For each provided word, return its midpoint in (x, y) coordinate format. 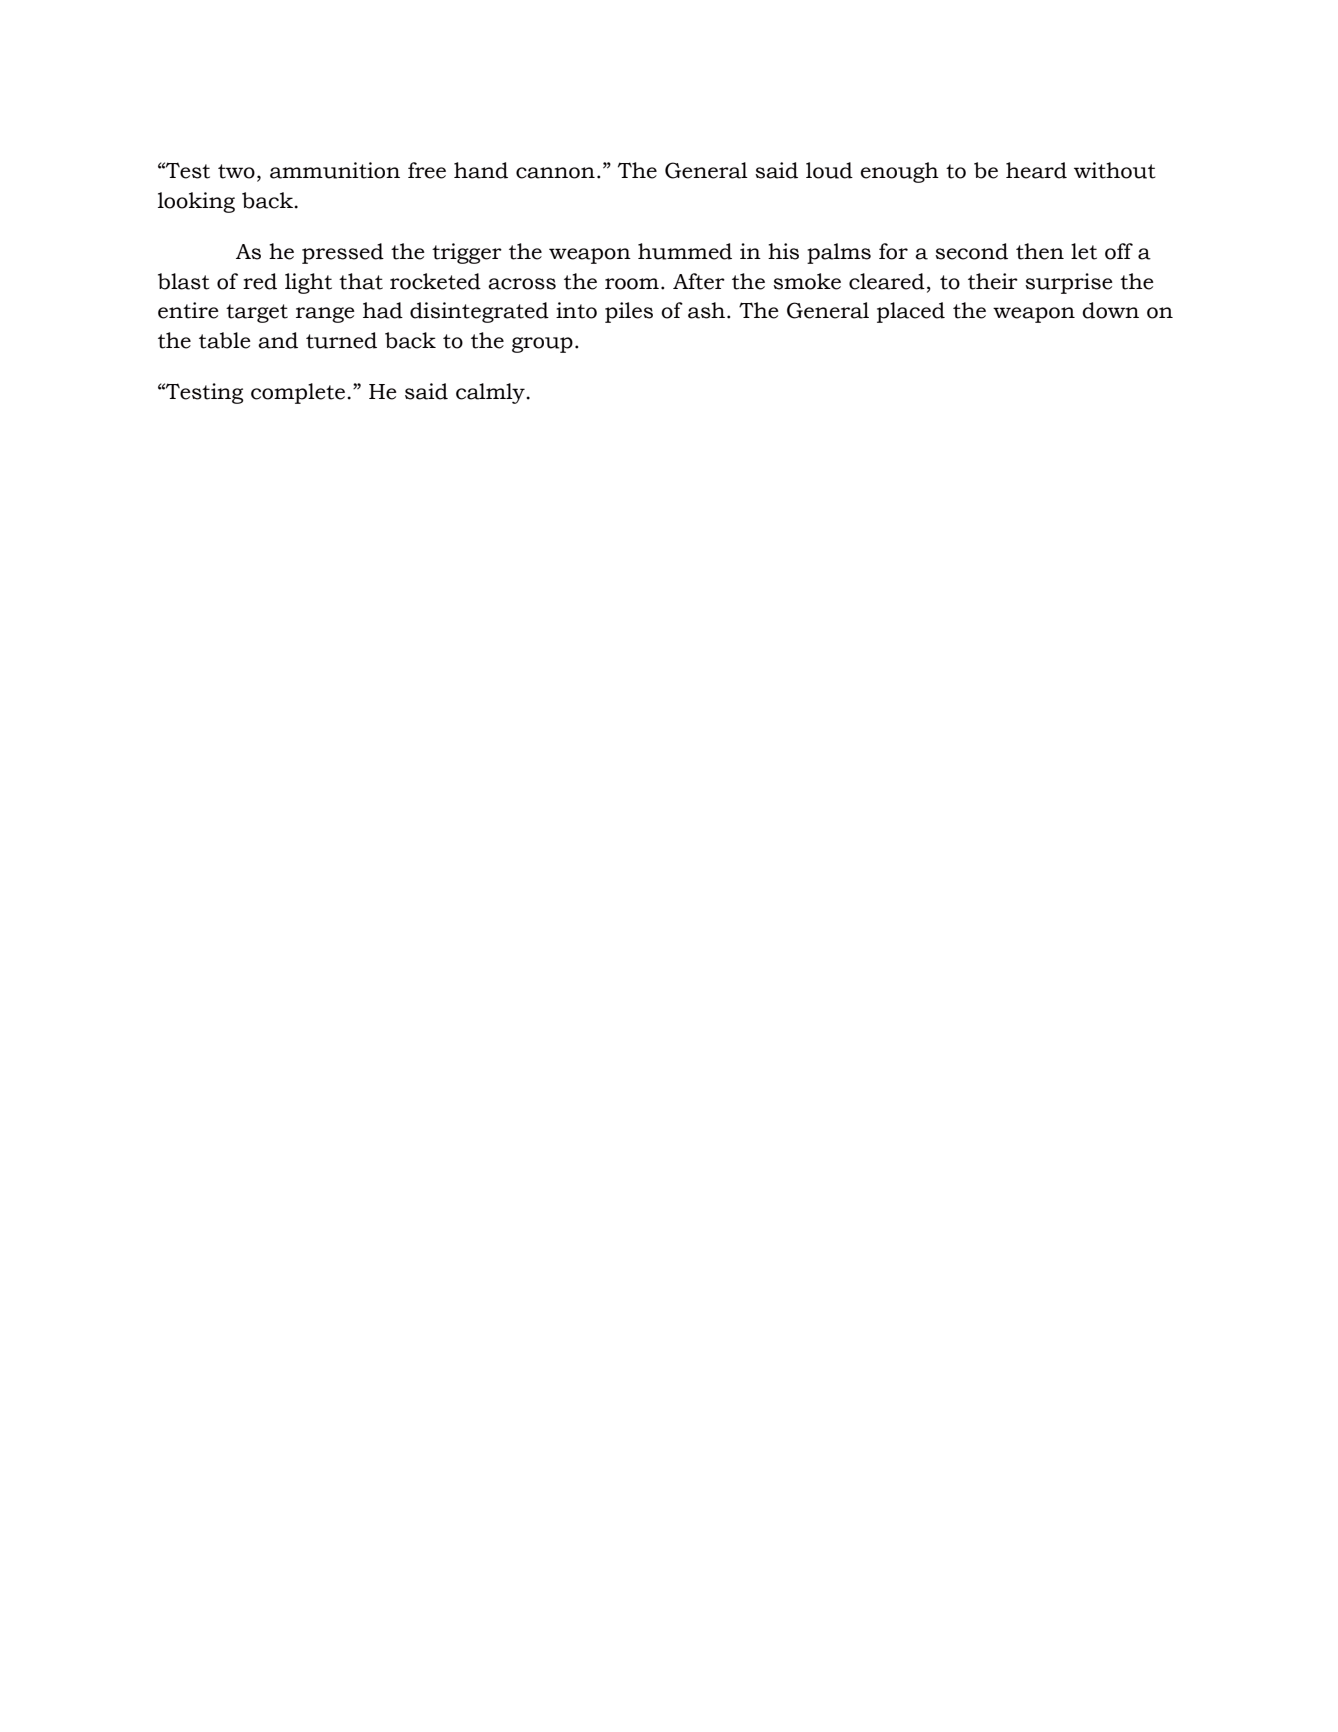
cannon (555, 173)
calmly (491, 393)
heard (1036, 170)
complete (298, 393)
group (542, 345)
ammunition (335, 170)
